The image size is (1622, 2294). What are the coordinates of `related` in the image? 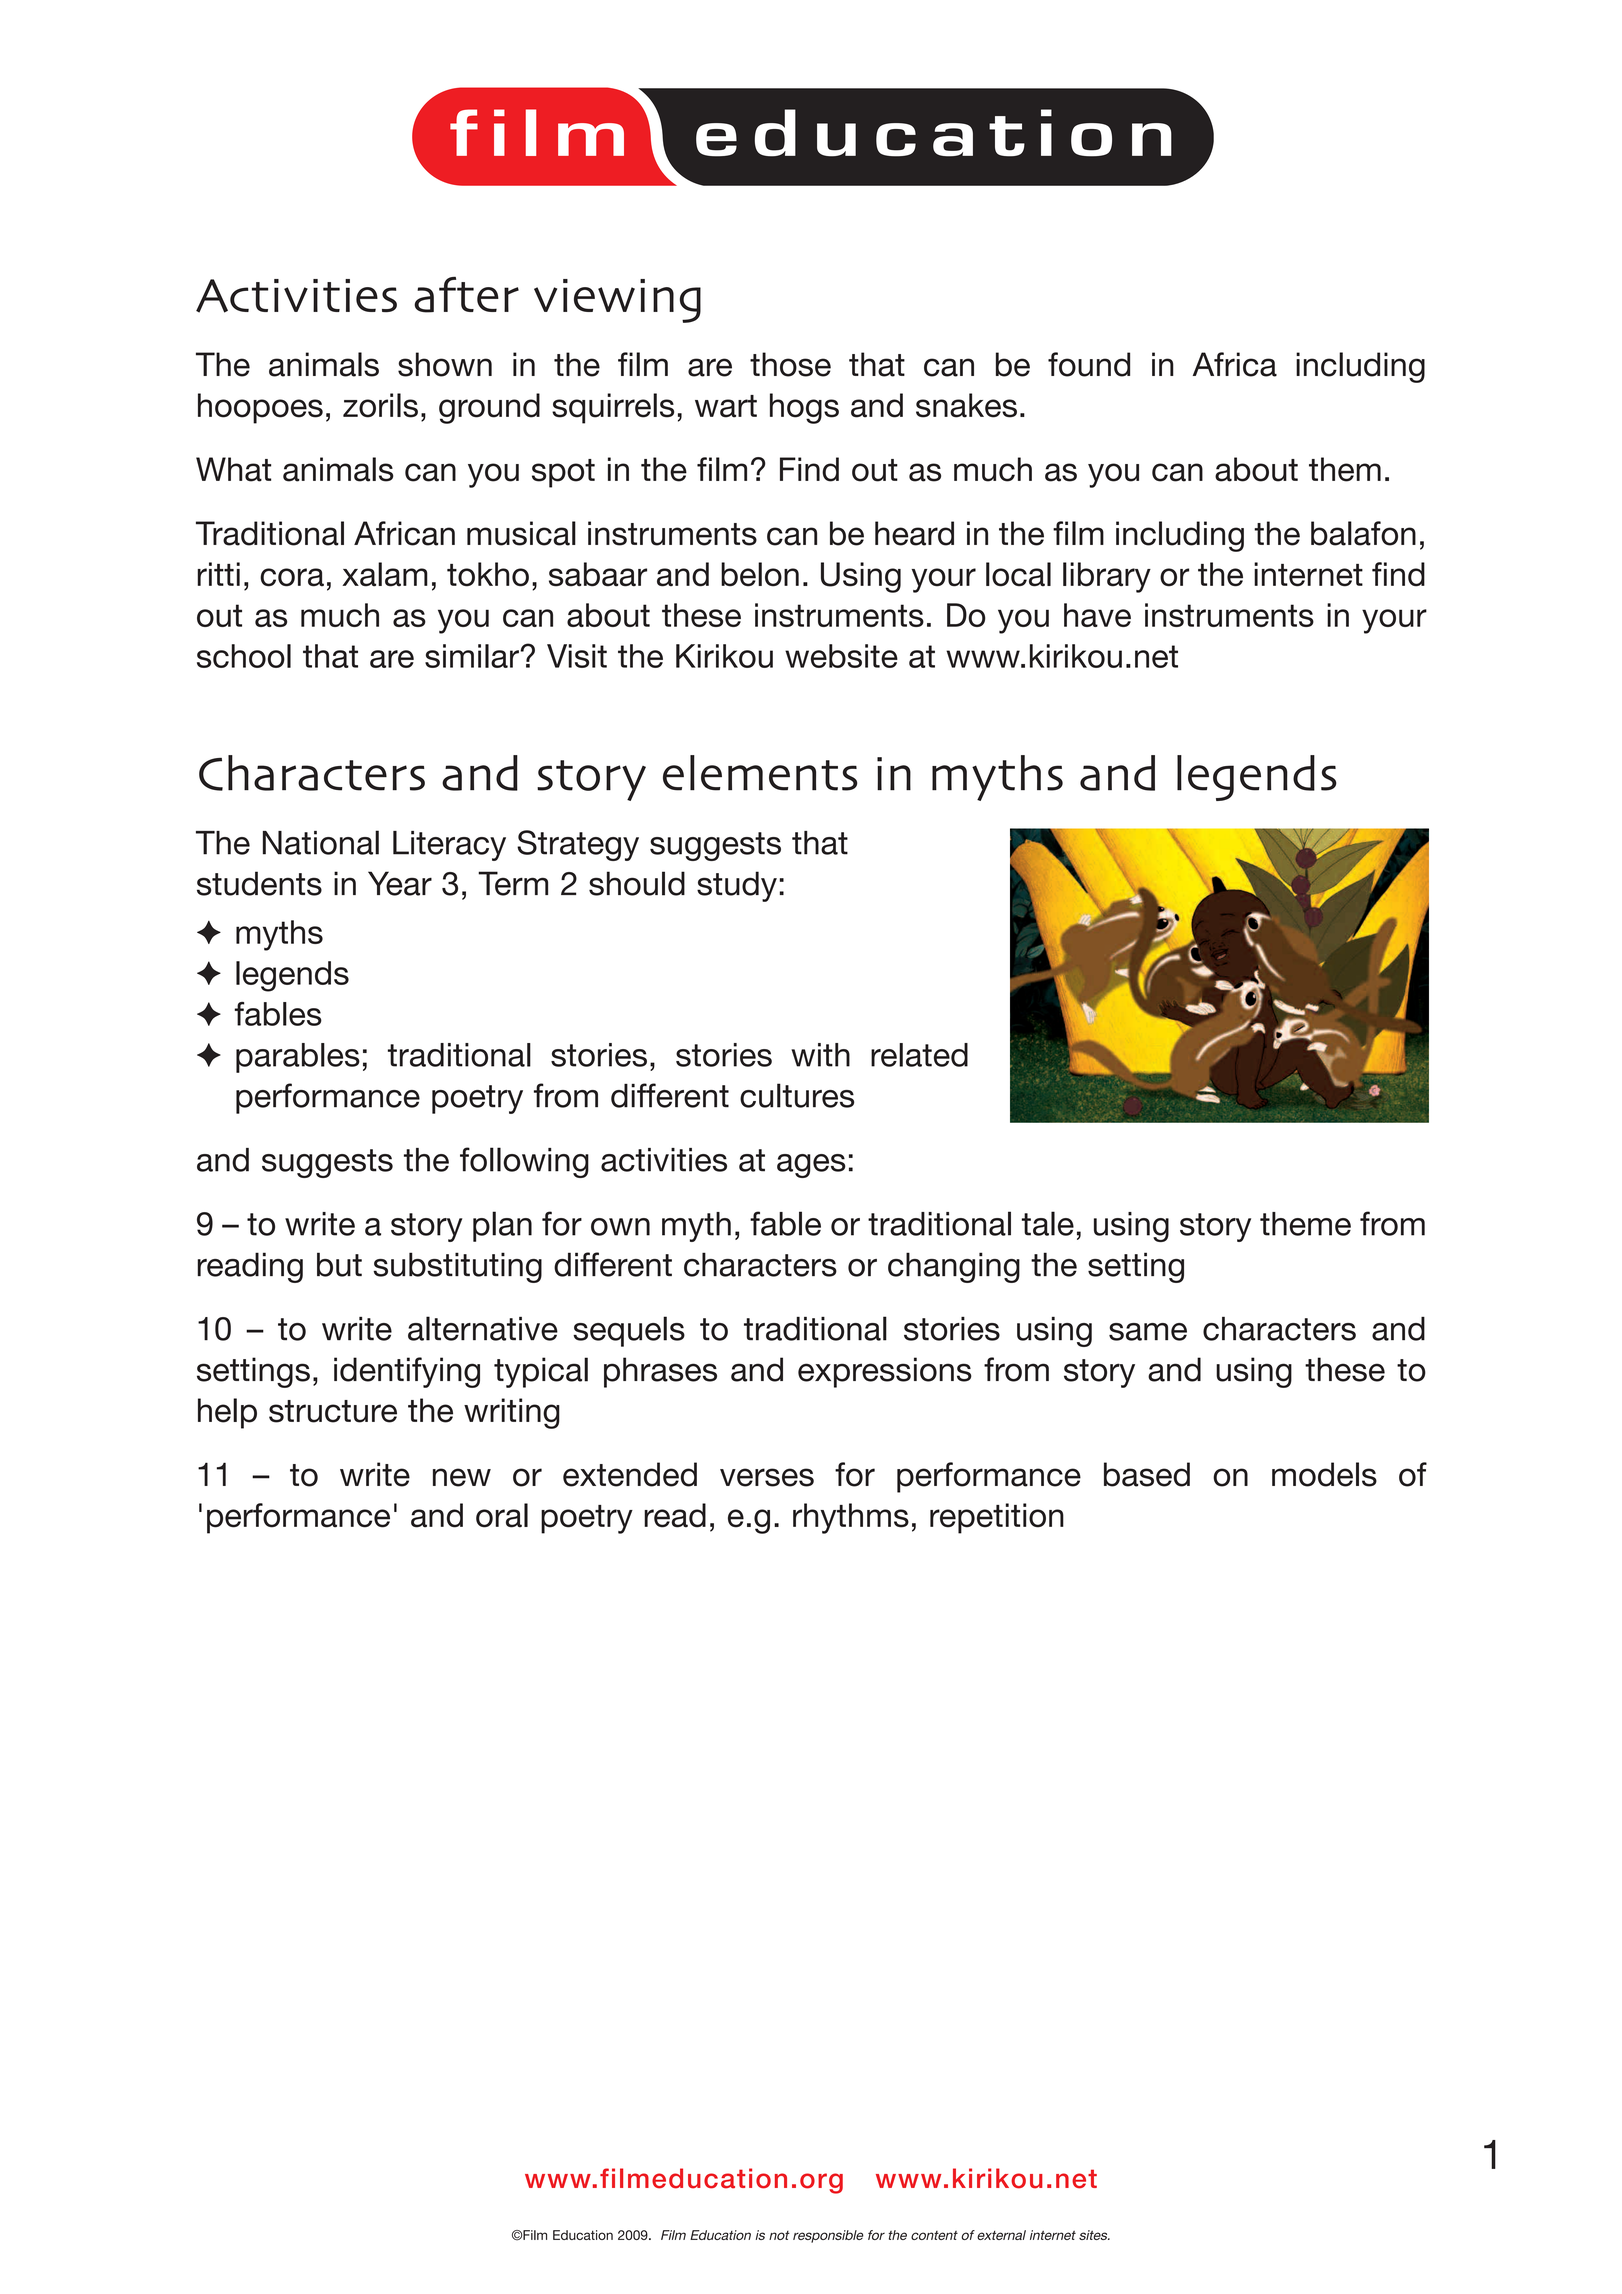 It's located at (919, 1055).
